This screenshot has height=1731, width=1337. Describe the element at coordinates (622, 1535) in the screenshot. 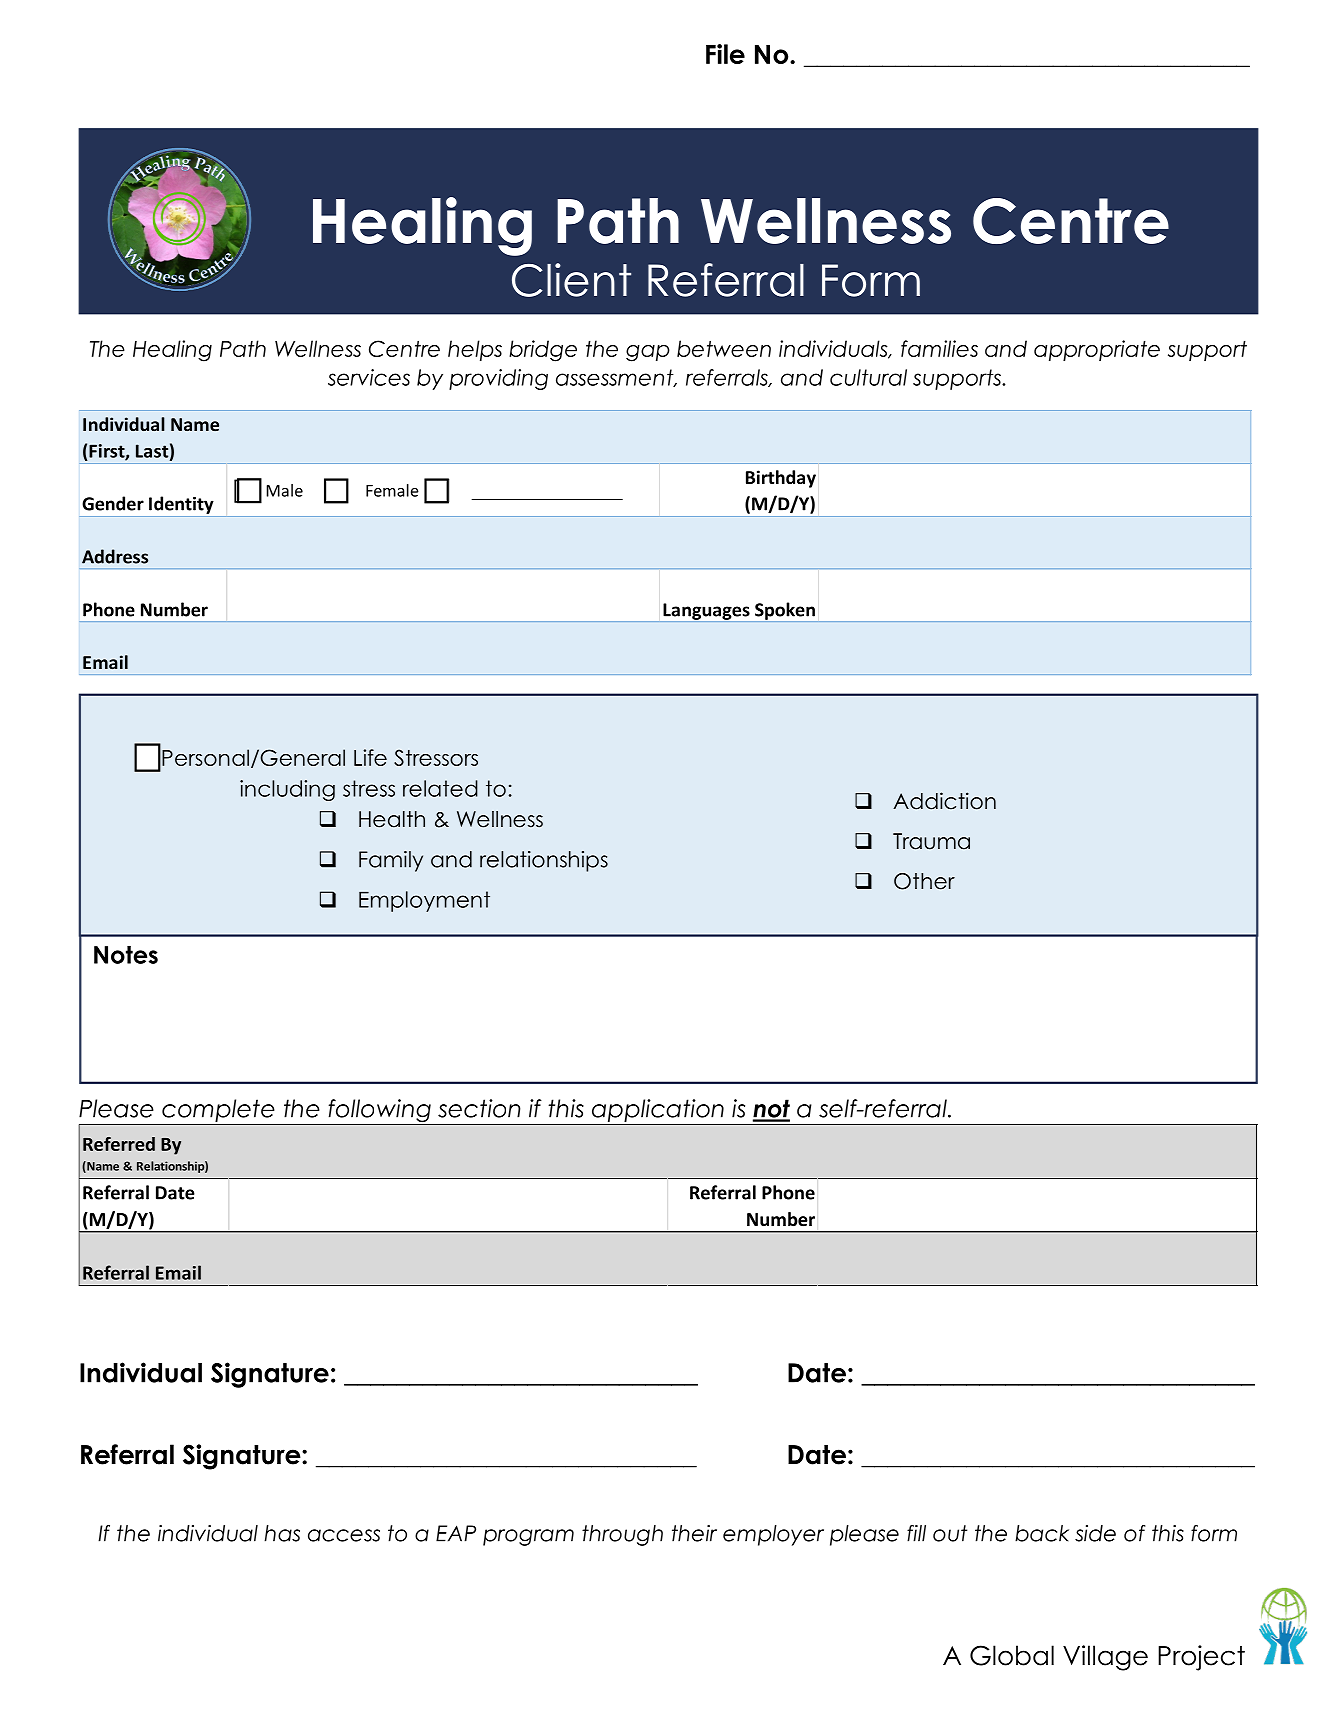

I see `through` at that location.
